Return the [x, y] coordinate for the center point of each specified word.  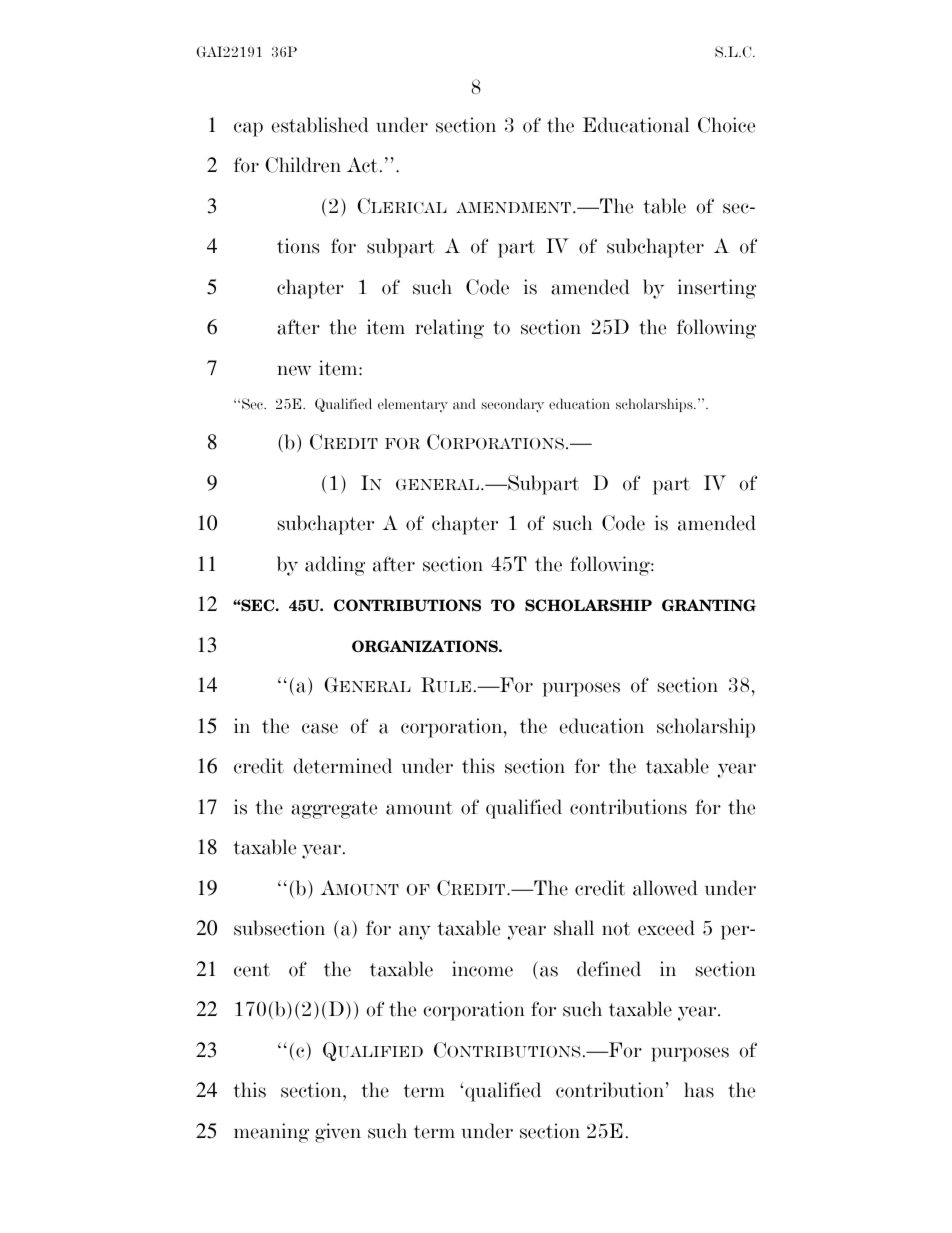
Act [362, 165]
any [415, 932]
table [664, 206]
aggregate [334, 810]
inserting [717, 289]
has [699, 1090]
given [338, 1133]
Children [303, 165]
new [294, 370]
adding [335, 566]
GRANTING [709, 605]
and [464, 404]
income [482, 969]
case [320, 728]
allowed [665, 888]
